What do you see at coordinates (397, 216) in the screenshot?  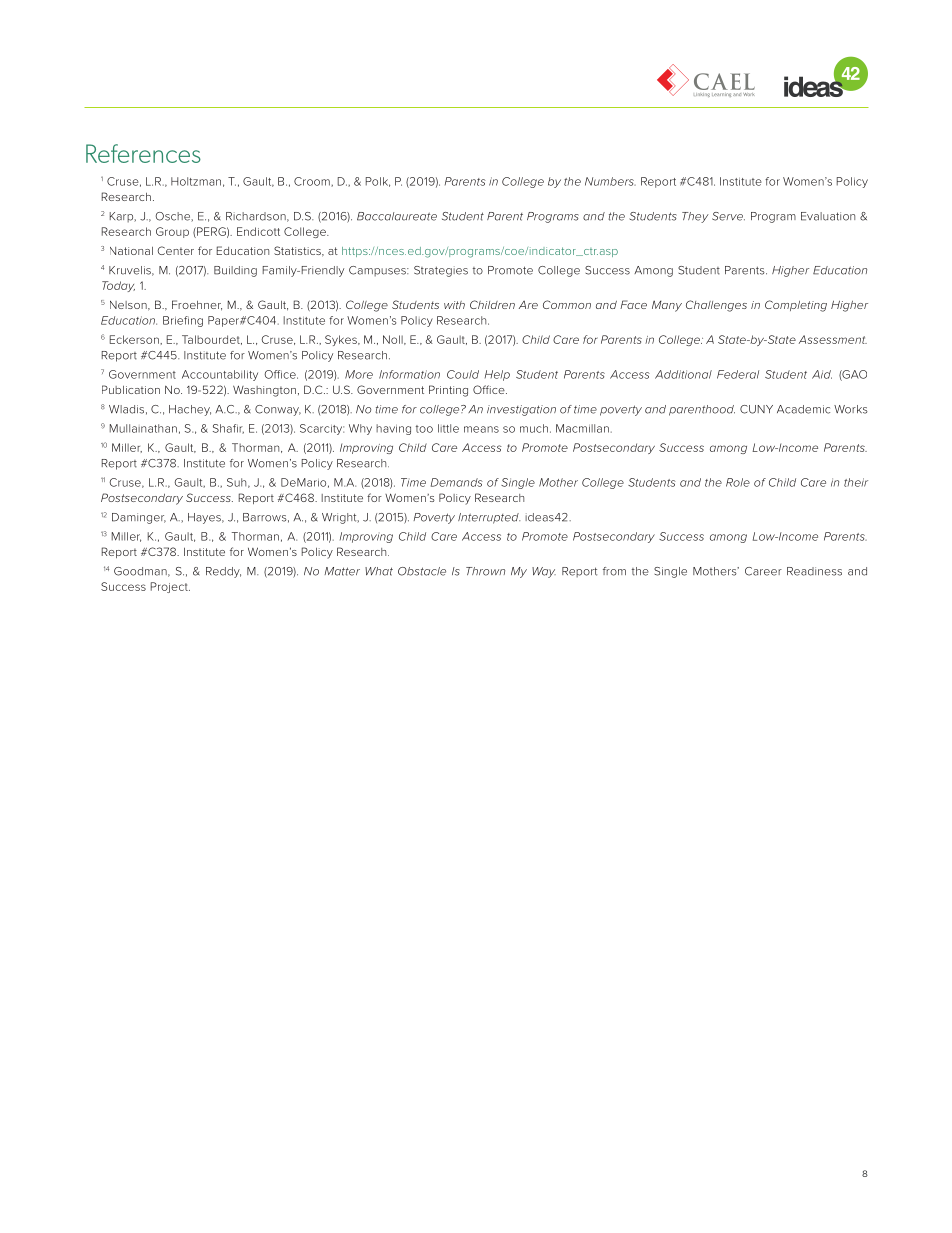 I see `Baccalaureate` at bounding box center [397, 216].
